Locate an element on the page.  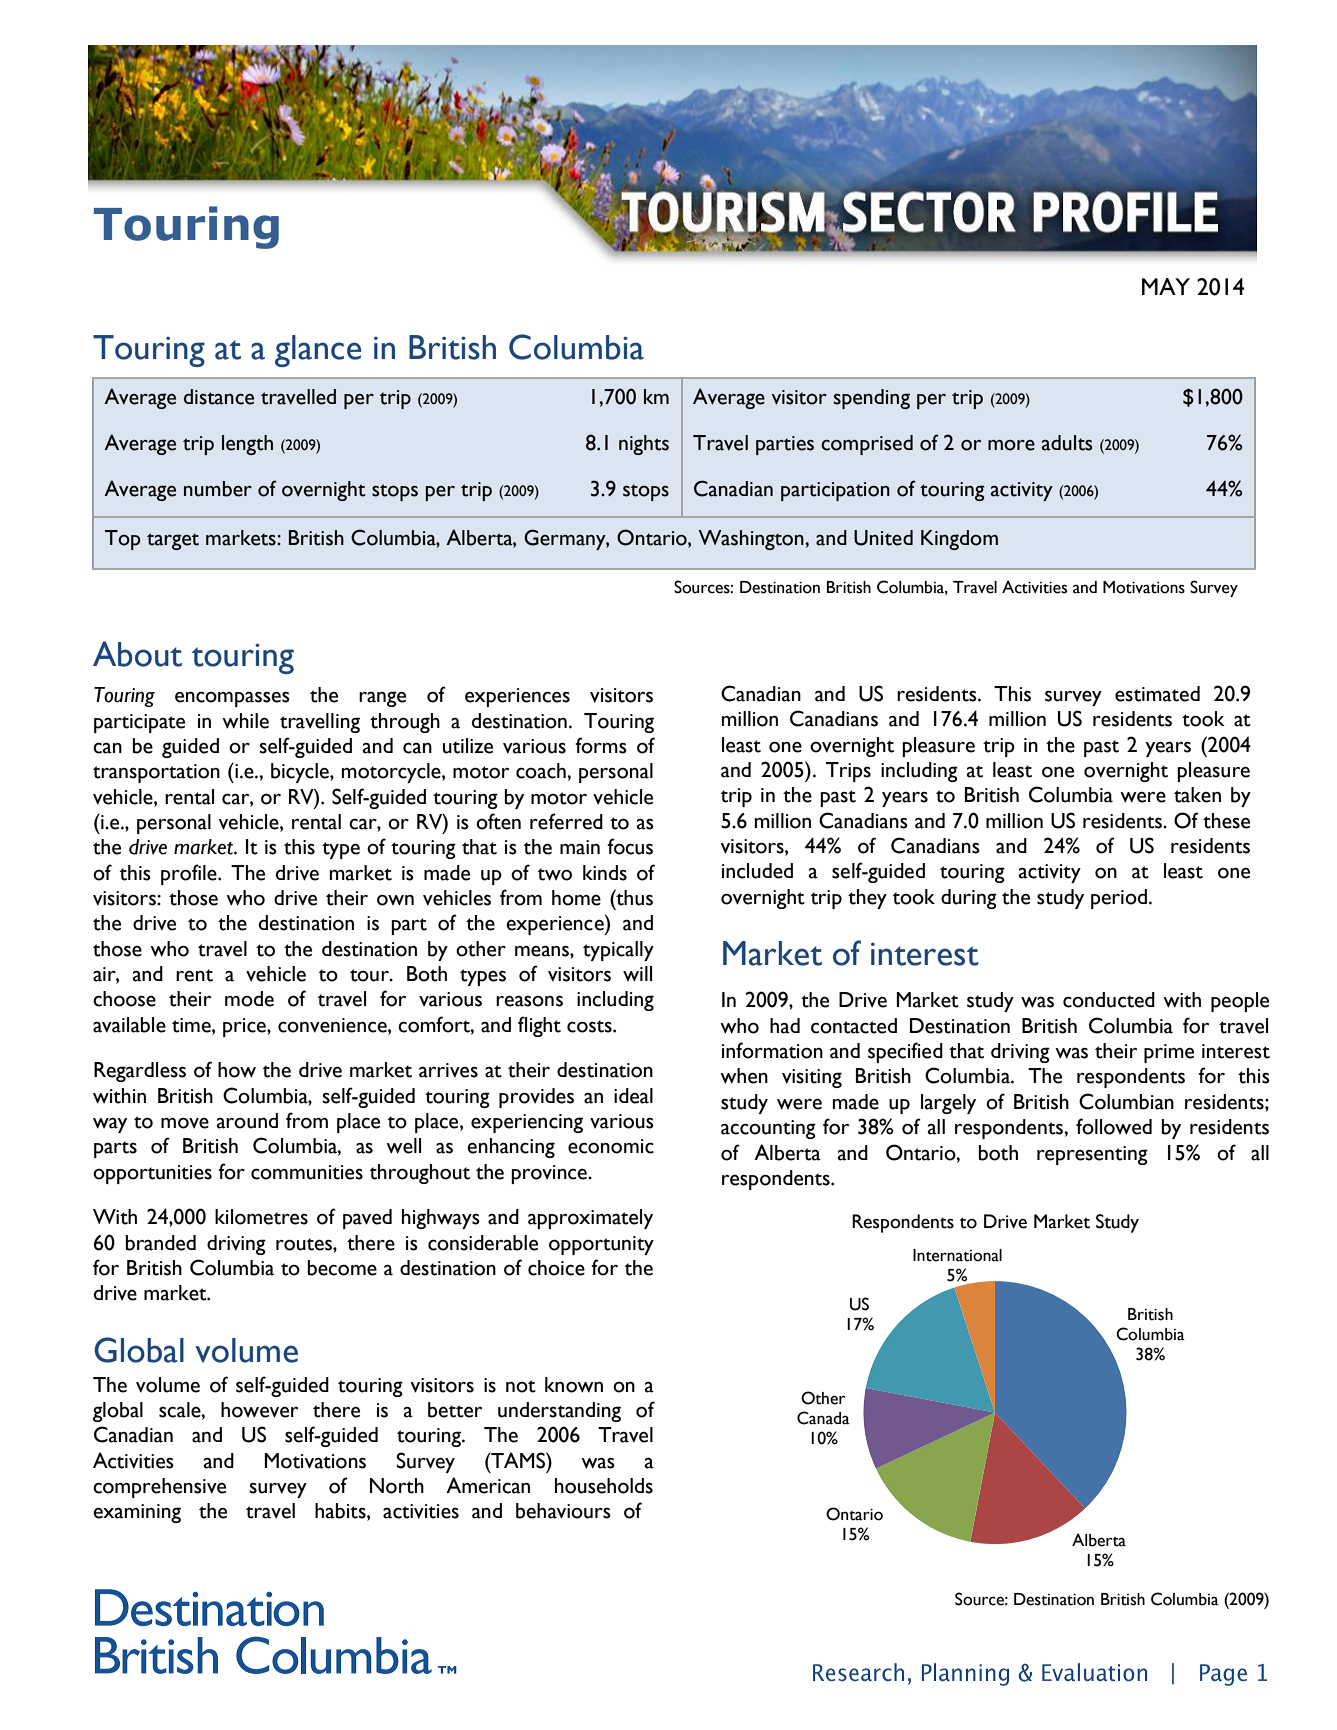
period is located at coordinates (1119, 899).
